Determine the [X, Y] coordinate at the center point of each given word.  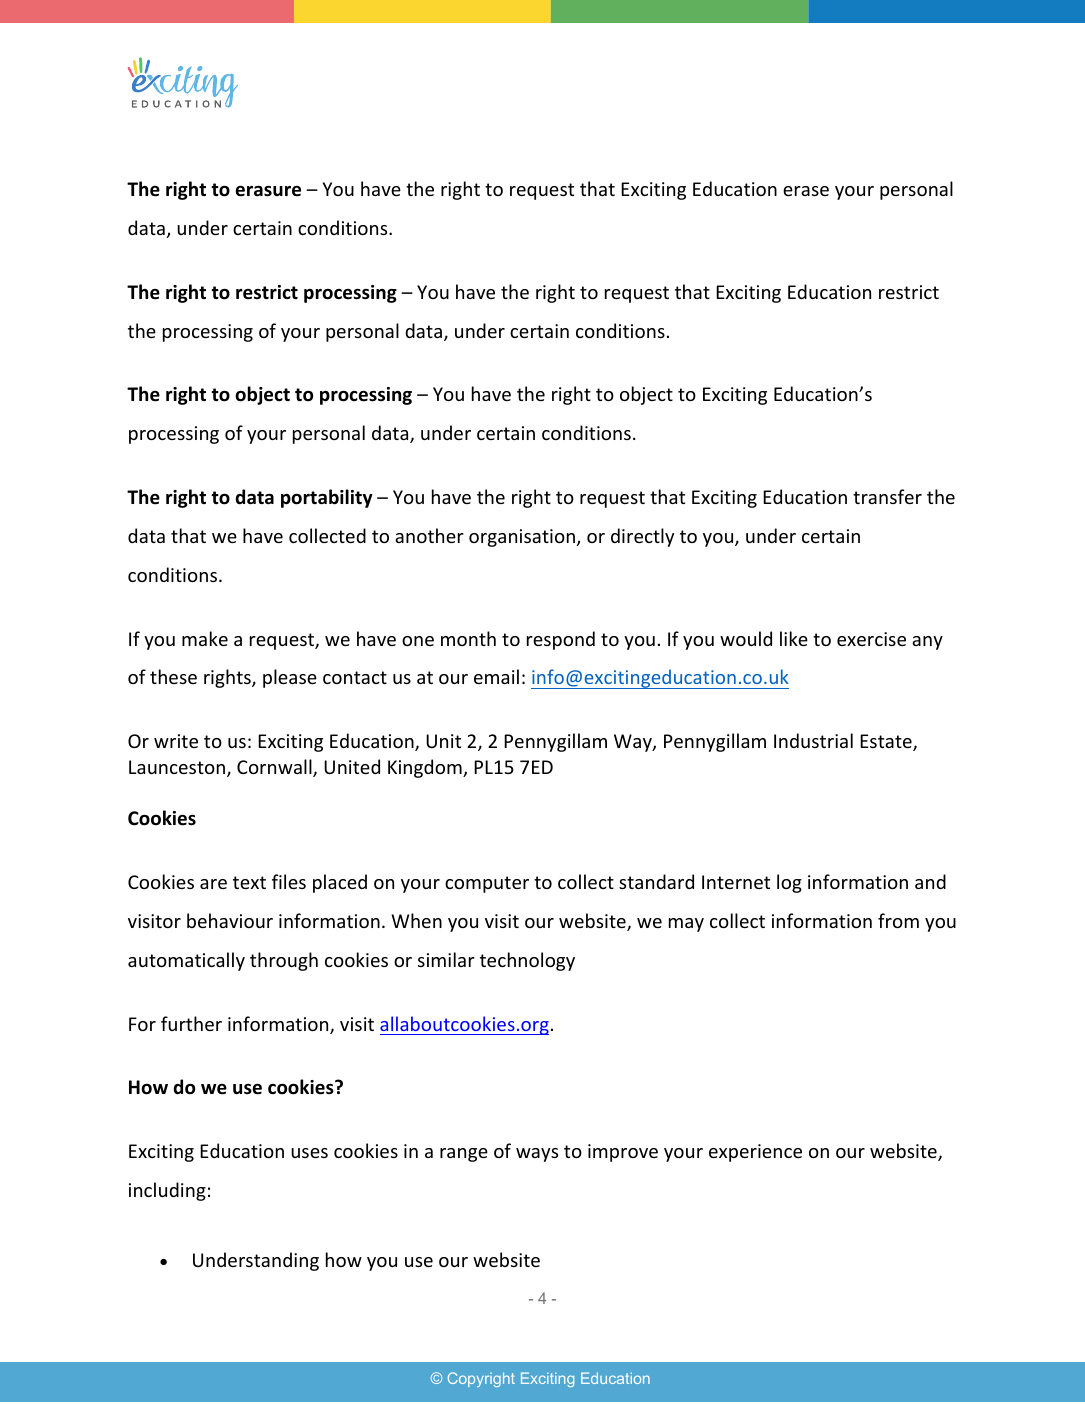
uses [309, 1153]
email [496, 676]
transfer [887, 496]
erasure [268, 191]
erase [806, 191]
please [290, 678]
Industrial [813, 740]
